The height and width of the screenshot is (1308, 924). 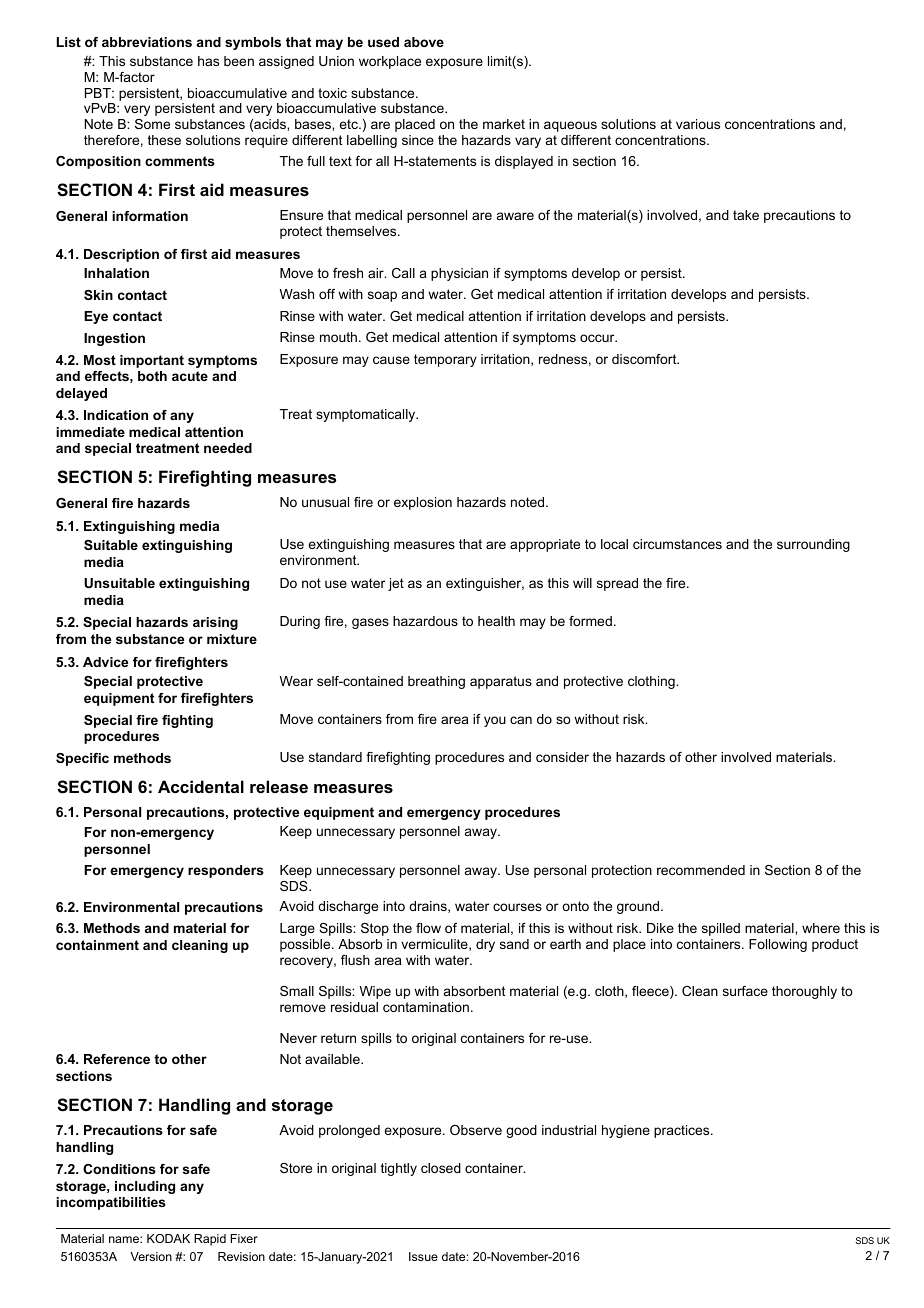 What do you see at coordinates (677, 544) in the screenshot?
I see `circumstances` at bounding box center [677, 544].
